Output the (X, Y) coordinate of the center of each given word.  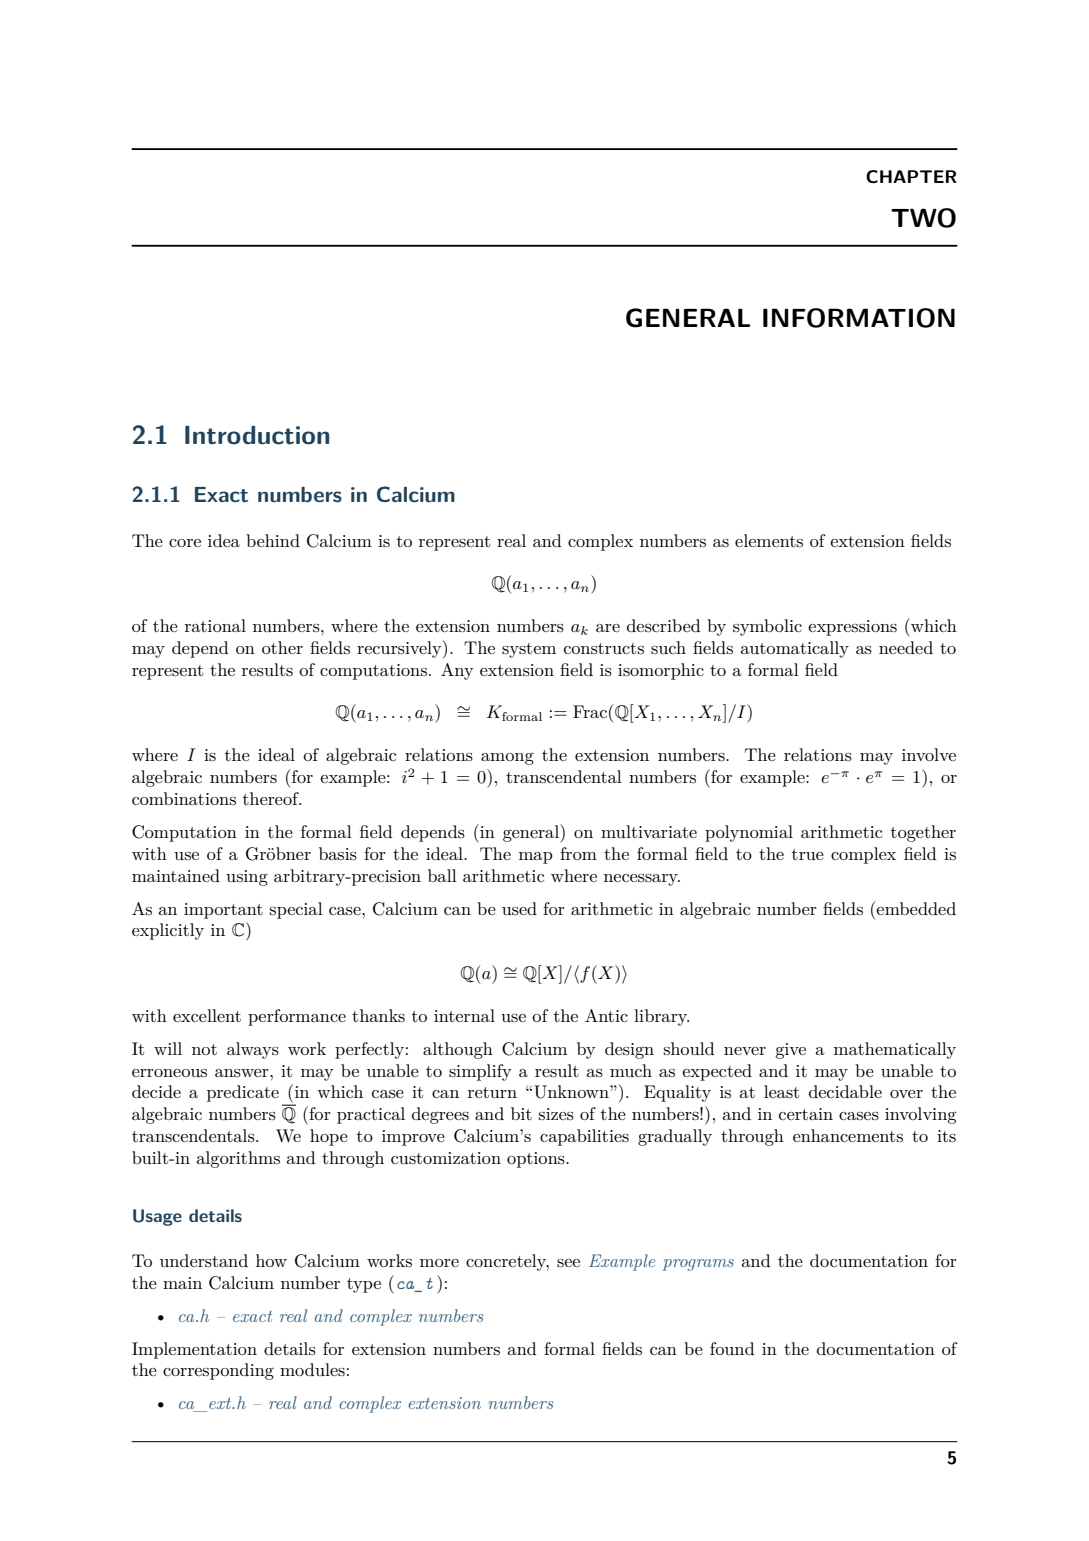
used (519, 909)
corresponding (218, 1371)
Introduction (257, 435)
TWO (923, 218)
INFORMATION (859, 318)
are (608, 628)
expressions (852, 628)
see (568, 1263)
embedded (916, 908)
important (223, 911)
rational (215, 625)
